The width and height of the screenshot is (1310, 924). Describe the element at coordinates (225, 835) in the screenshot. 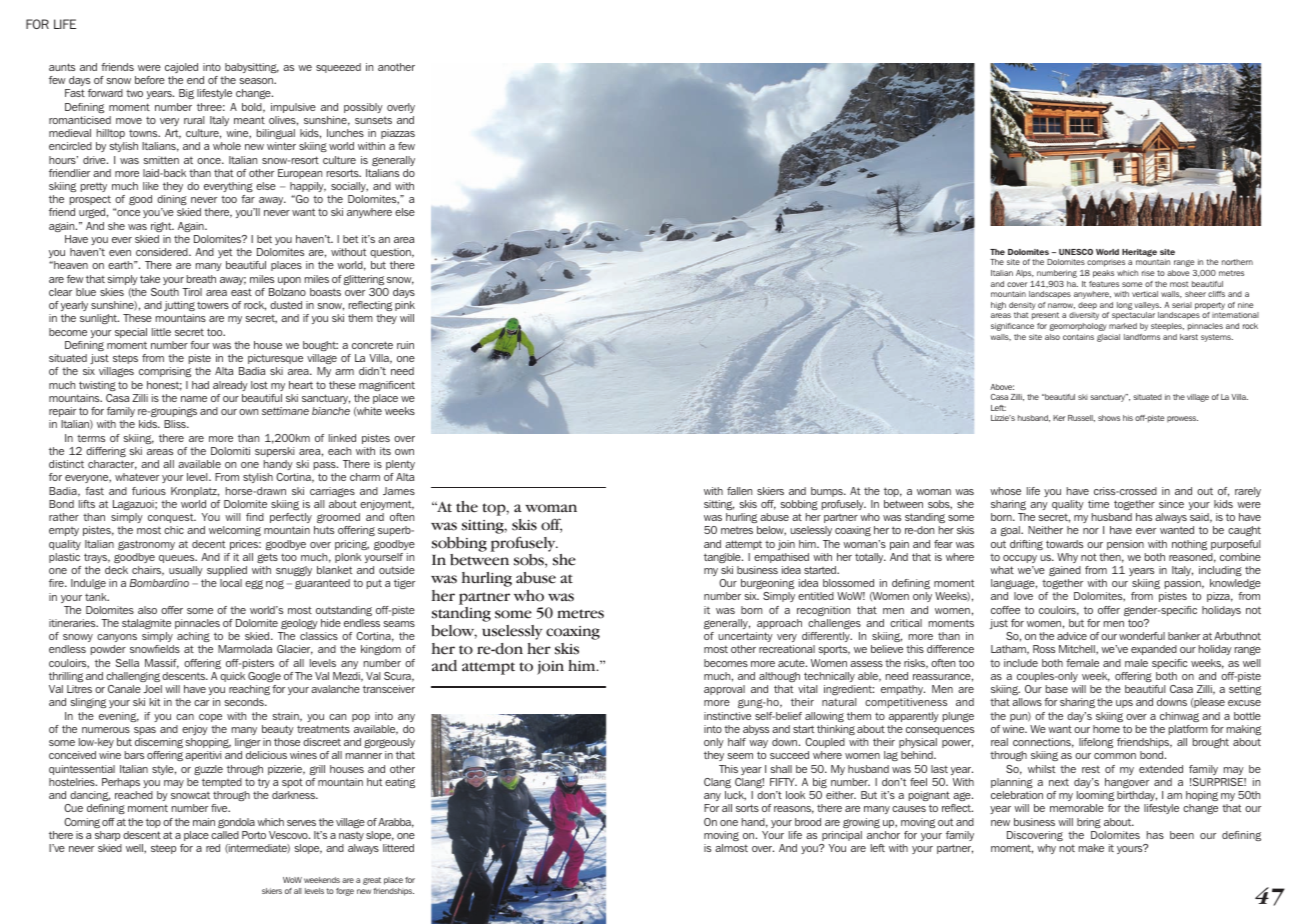

I see `called` at that location.
